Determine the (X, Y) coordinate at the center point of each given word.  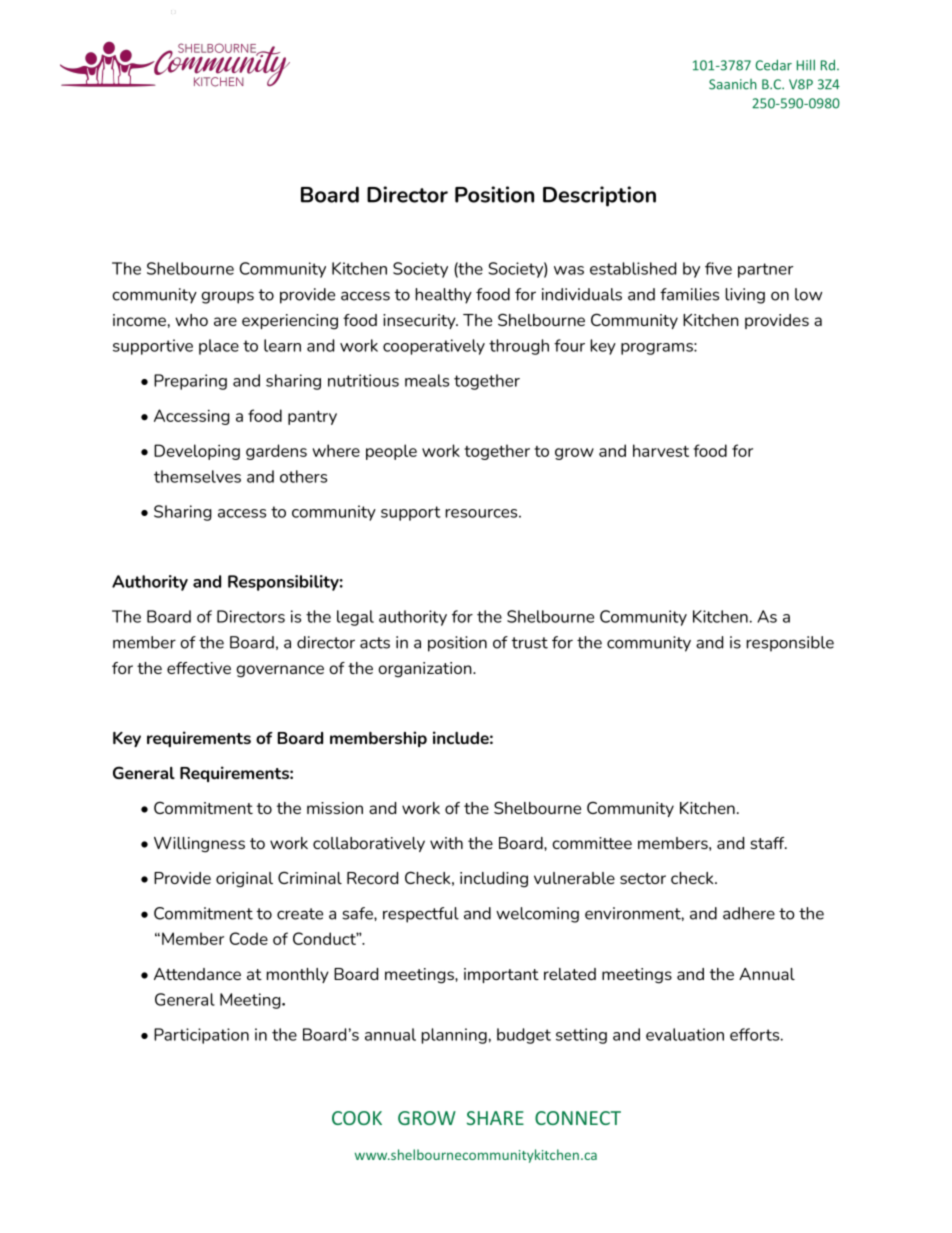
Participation (201, 1036)
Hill (806, 65)
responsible (790, 644)
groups (227, 297)
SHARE (495, 1118)
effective (199, 668)
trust (529, 643)
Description (599, 196)
